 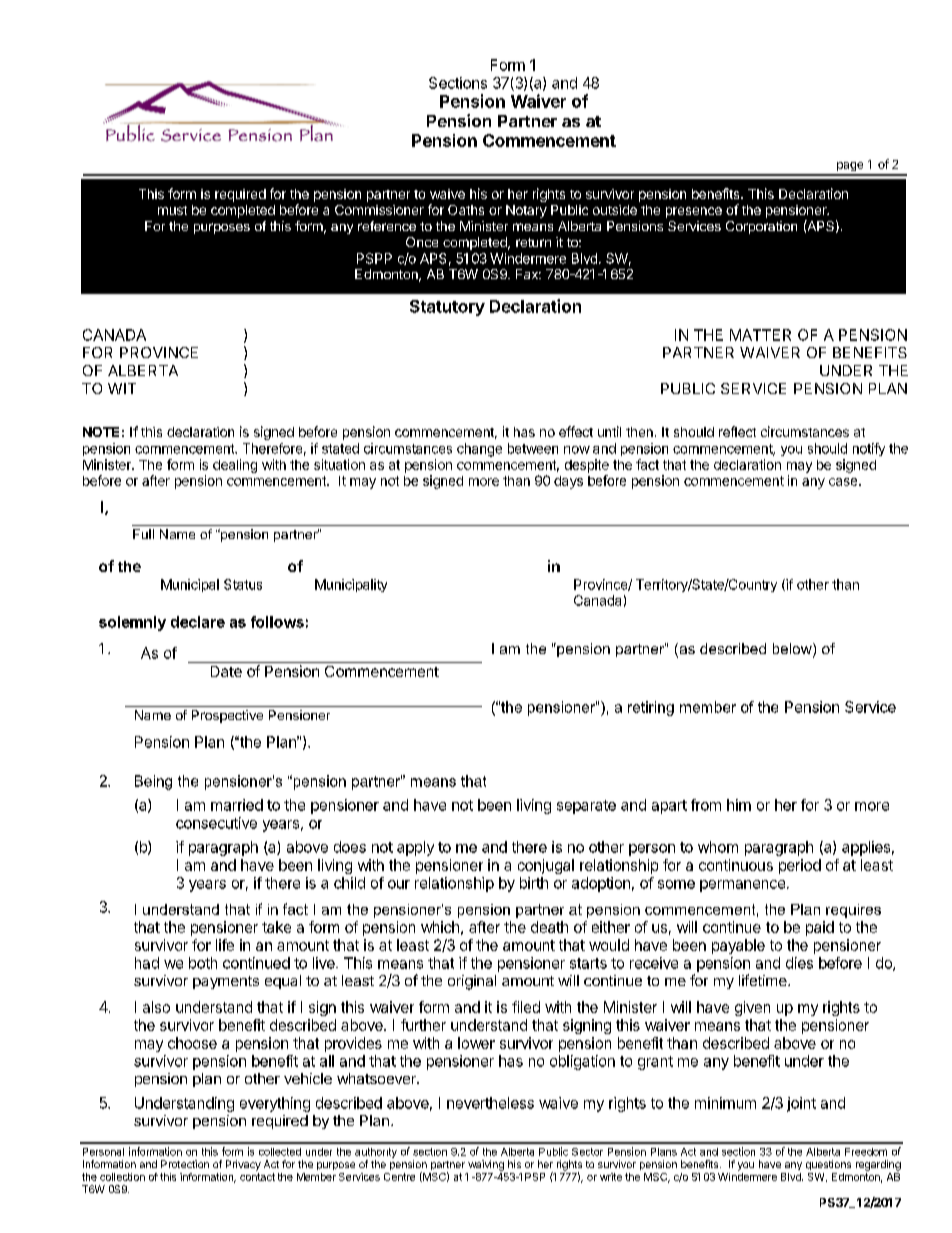 I want to click on questions, so click(x=828, y=1165).
